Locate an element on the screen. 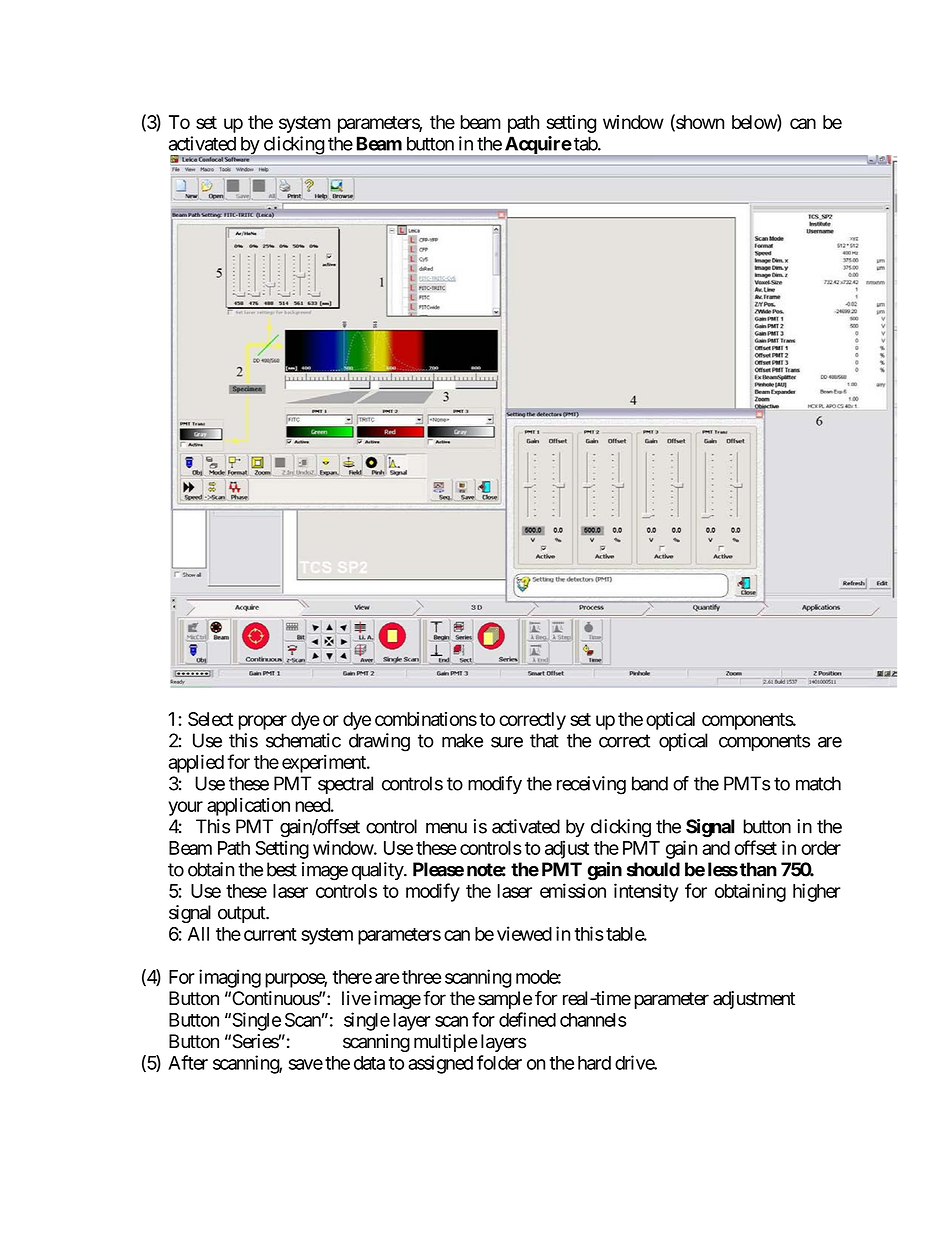 Image resolution: width=952 pixels, height=1233 pixels. that is located at coordinates (544, 740).
